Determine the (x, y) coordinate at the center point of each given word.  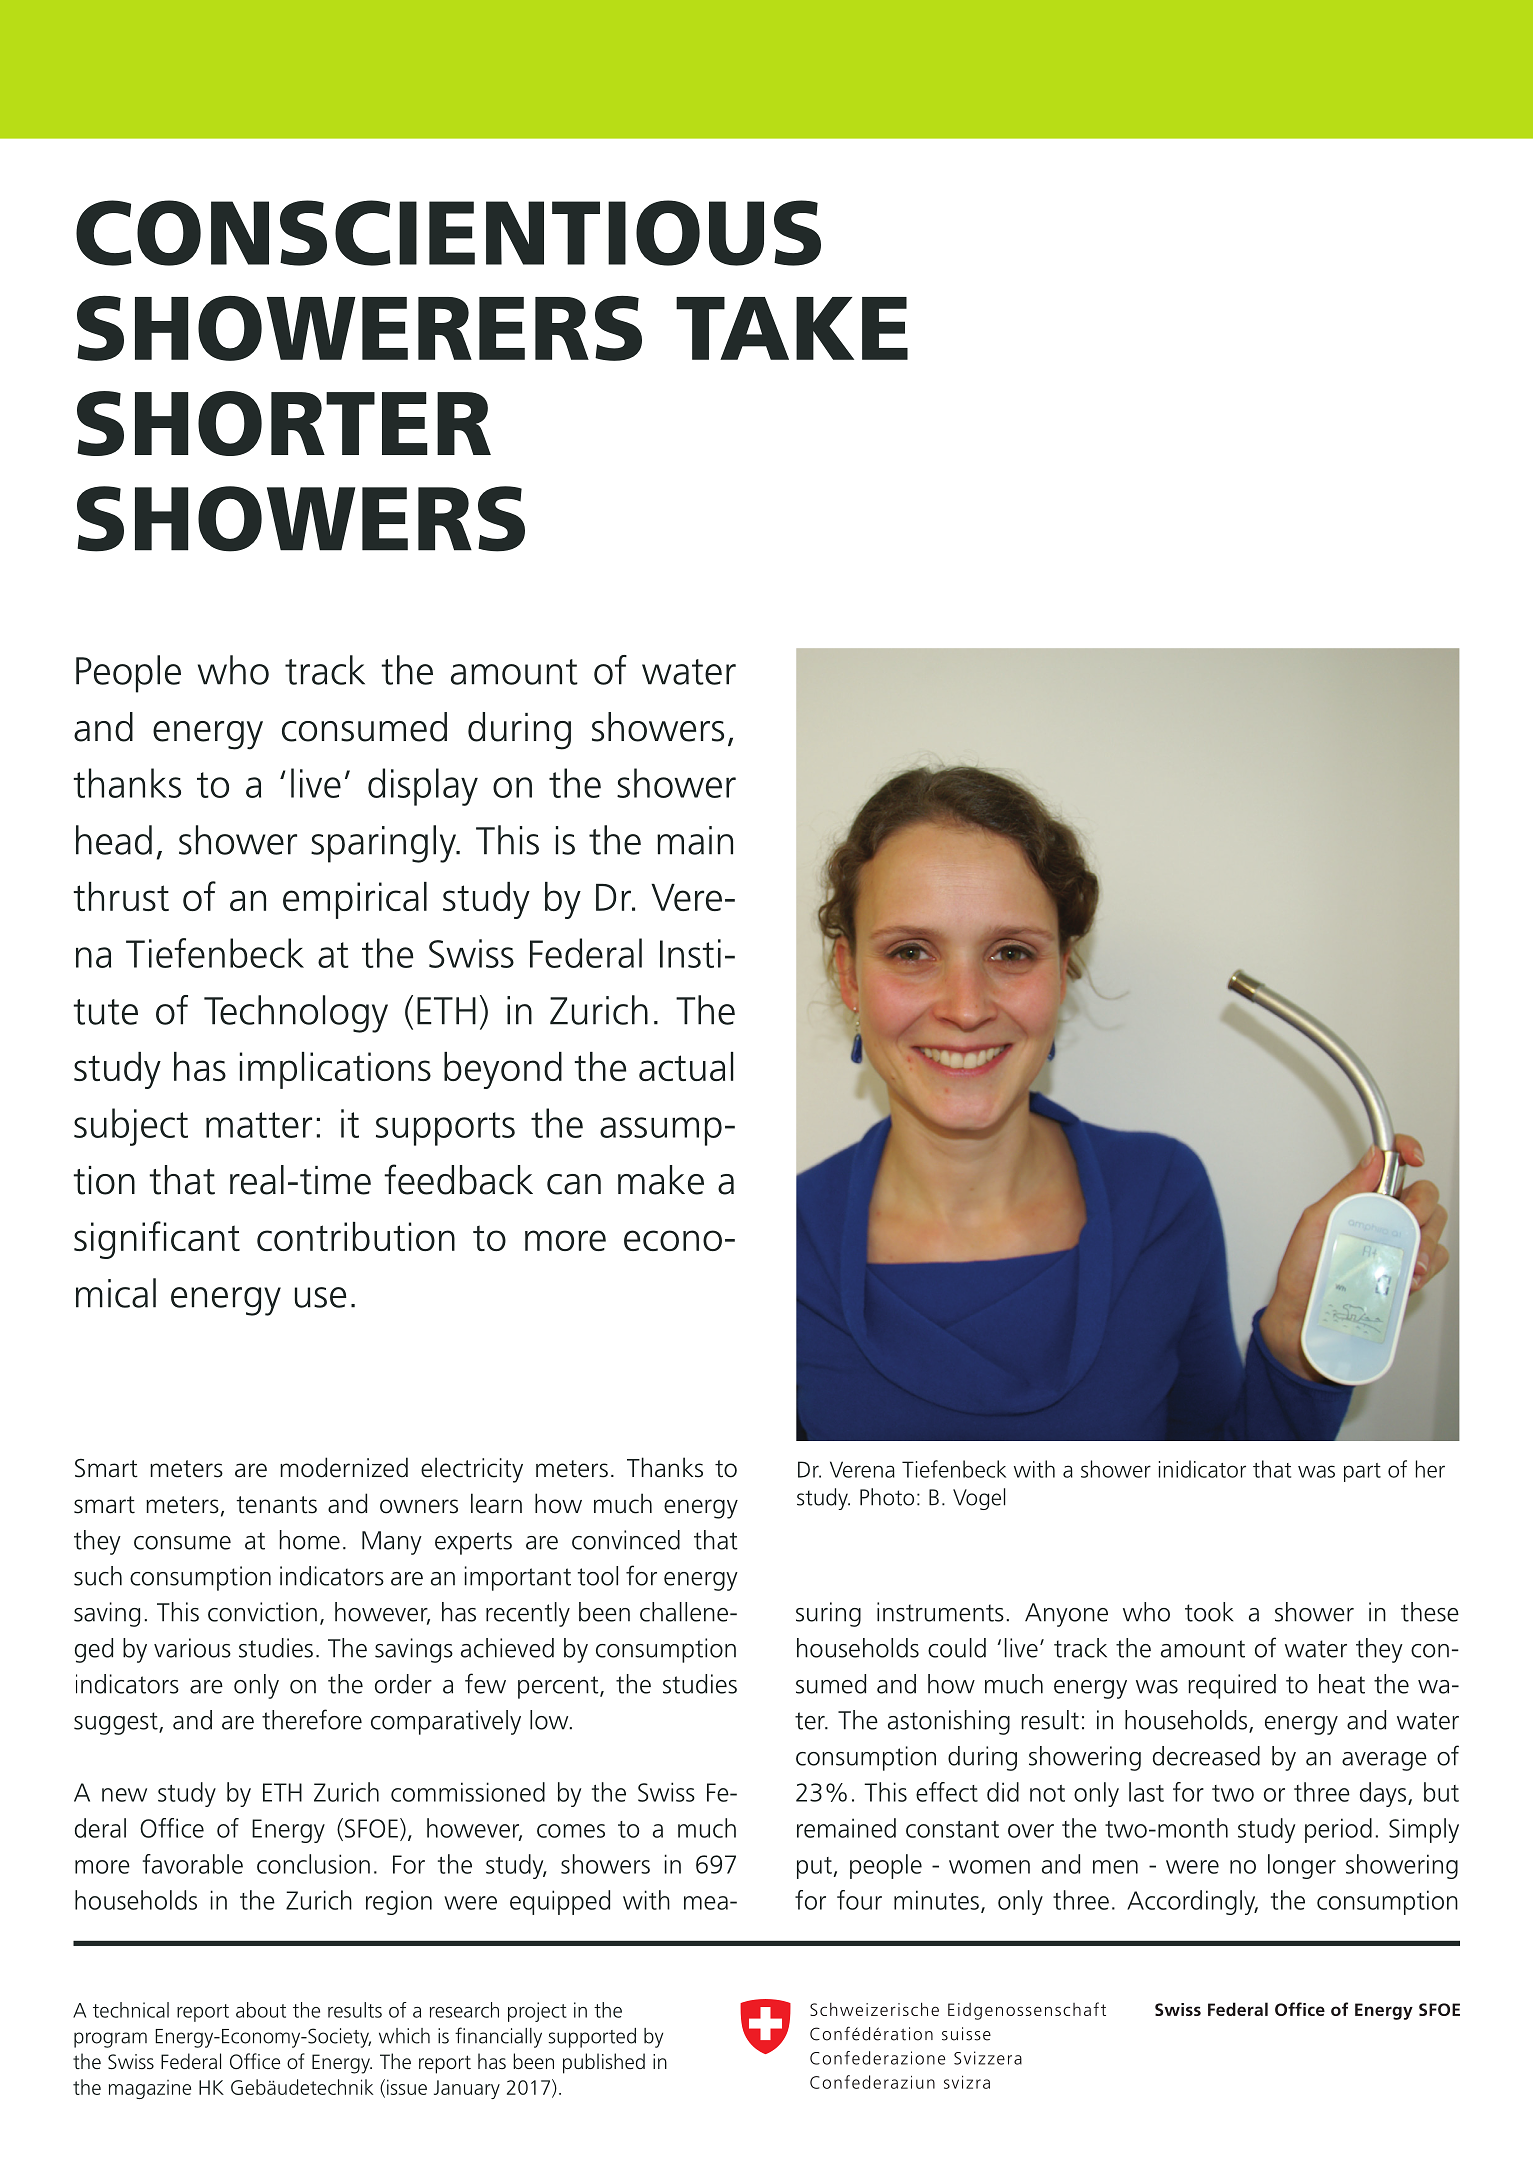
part (1362, 1472)
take (792, 328)
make (661, 1180)
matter (259, 1125)
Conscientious (448, 233)
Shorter (284, 423)
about (261, 2010)
